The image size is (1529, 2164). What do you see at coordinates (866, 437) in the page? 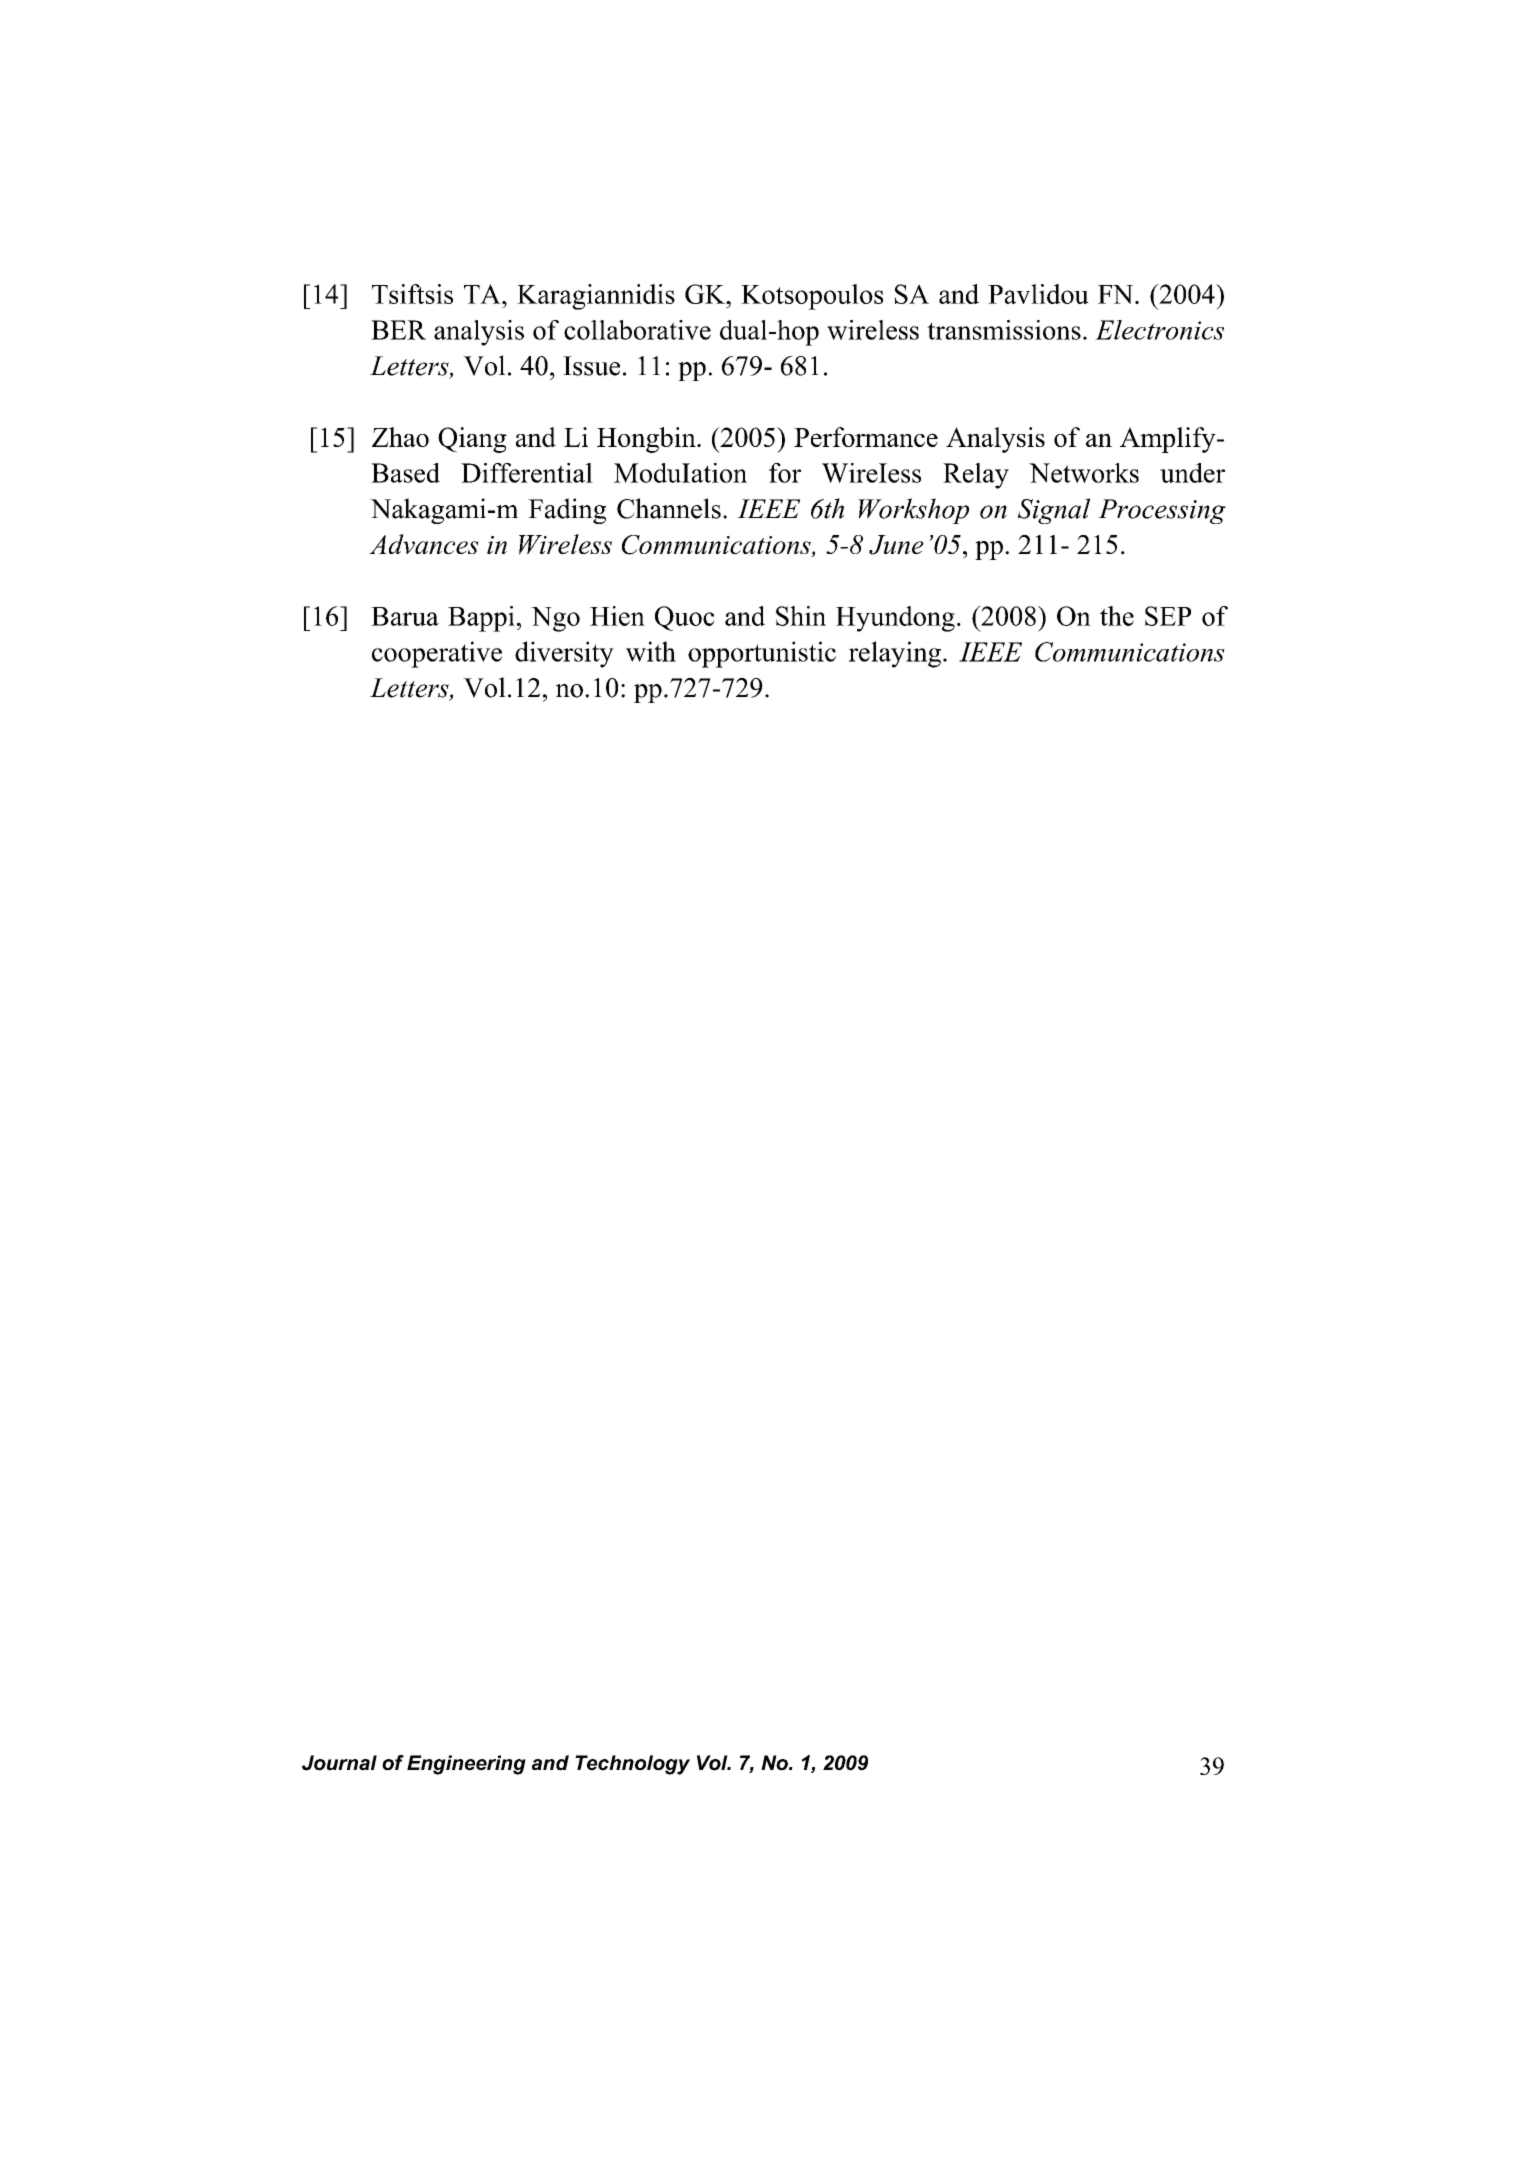
I see `Performance` at bounding box center [866, 437].
